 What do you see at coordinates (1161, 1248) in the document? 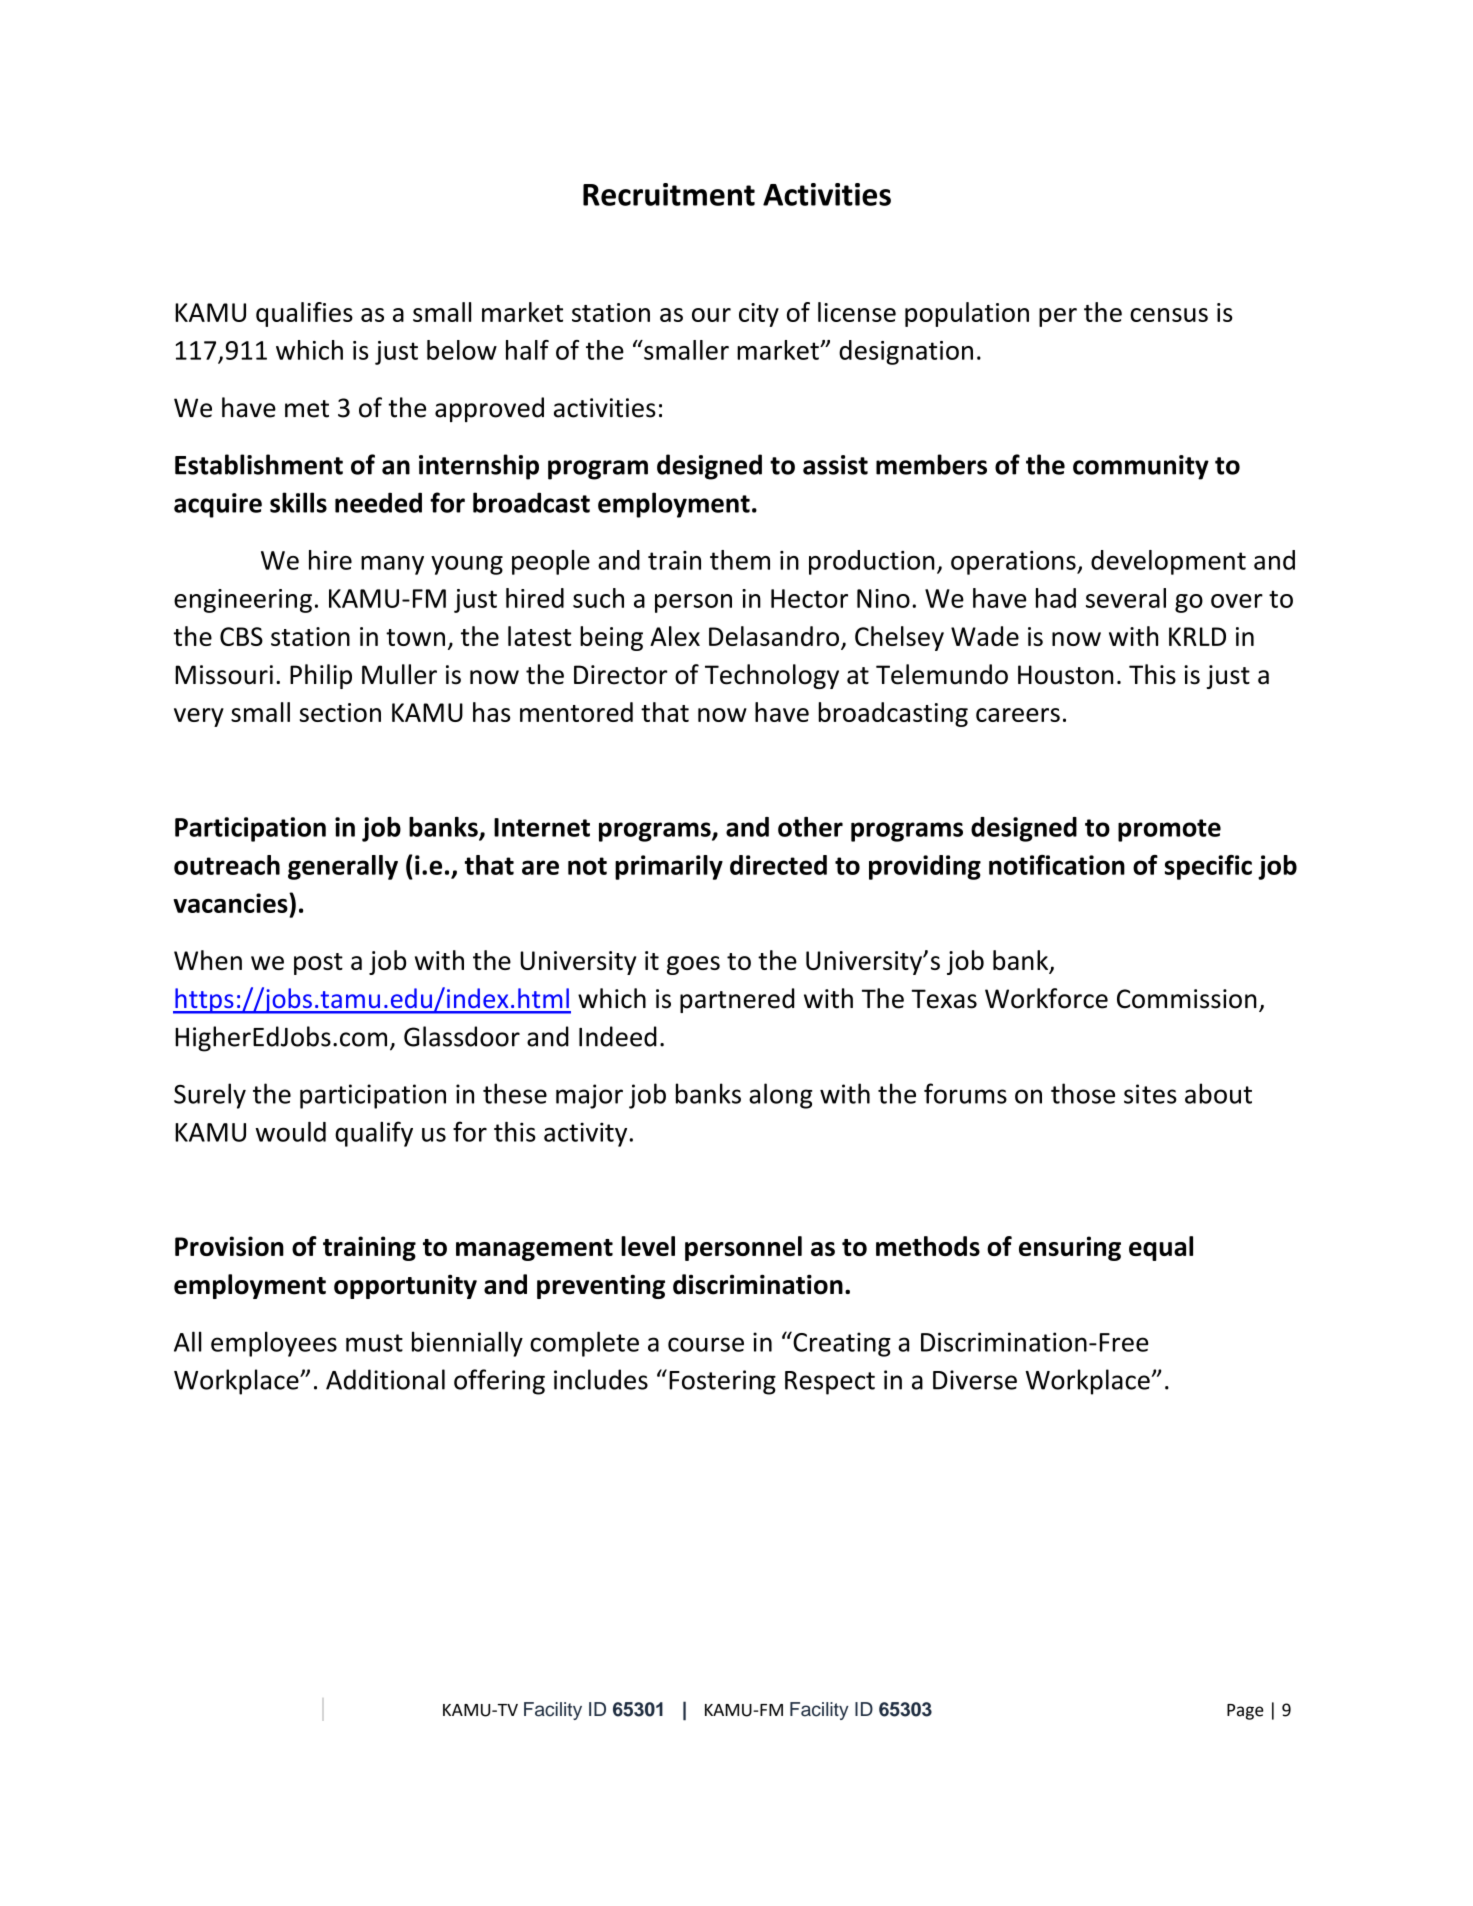
I see `equal` at bounding box center [1161, 1248].
